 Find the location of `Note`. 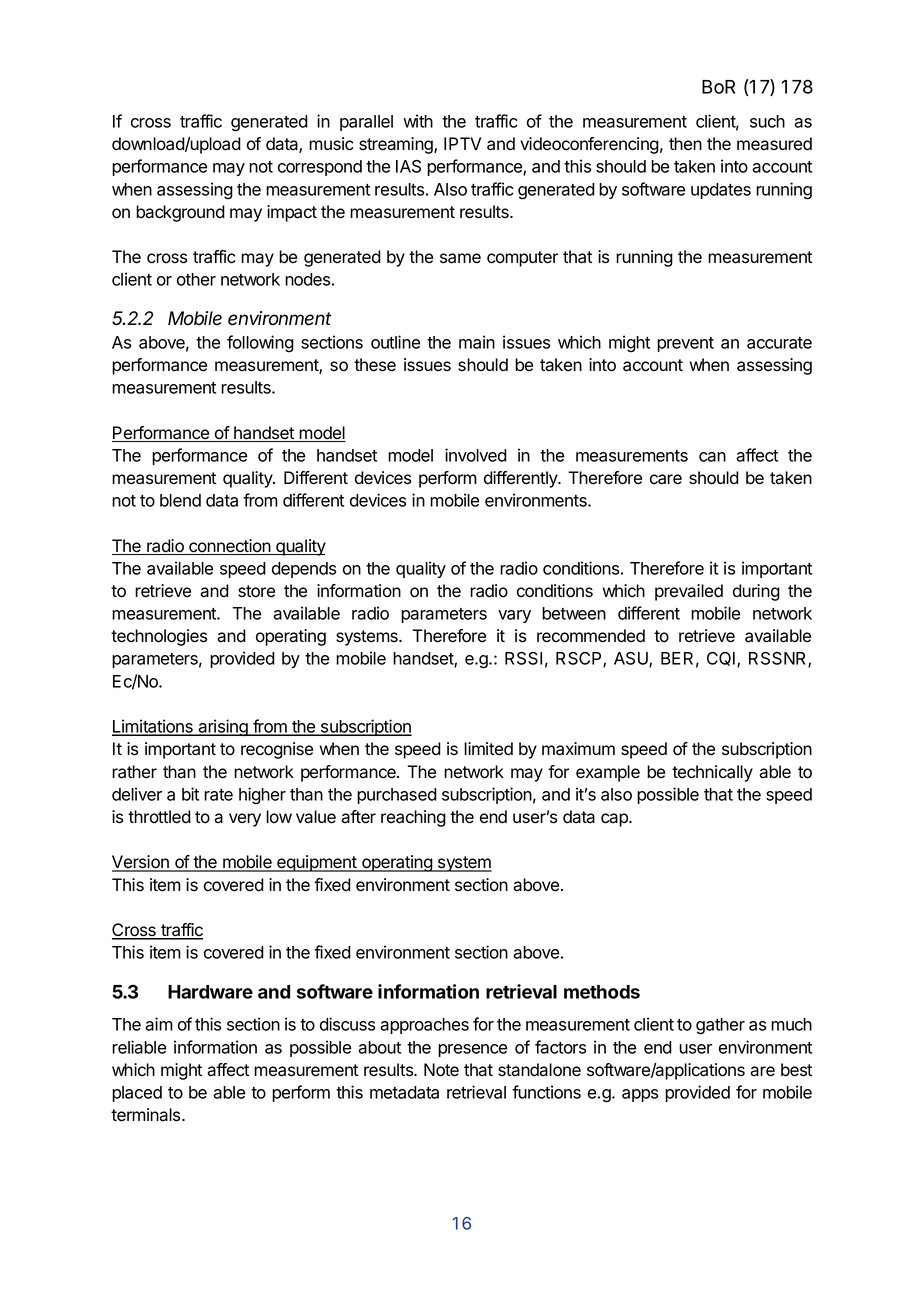

Note is located at coordinates (441, 1070).
